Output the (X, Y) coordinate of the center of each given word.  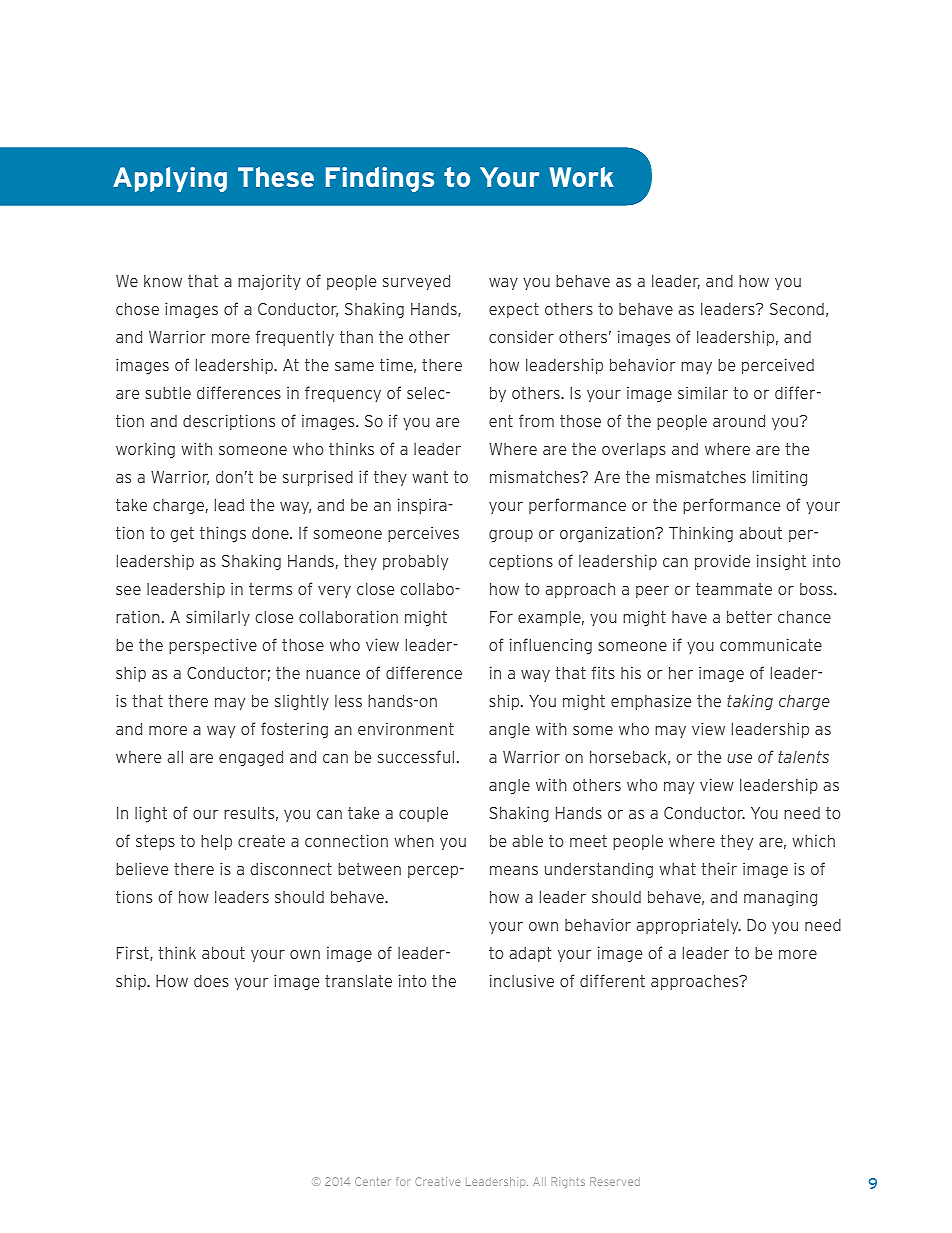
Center (373, 1181)
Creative (437, 1181)
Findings (380, 179)
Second (797, 309)
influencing (551, 646)
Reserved (615, 1181)
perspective (213, 646)
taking (750, 702)
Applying (170, 179)
